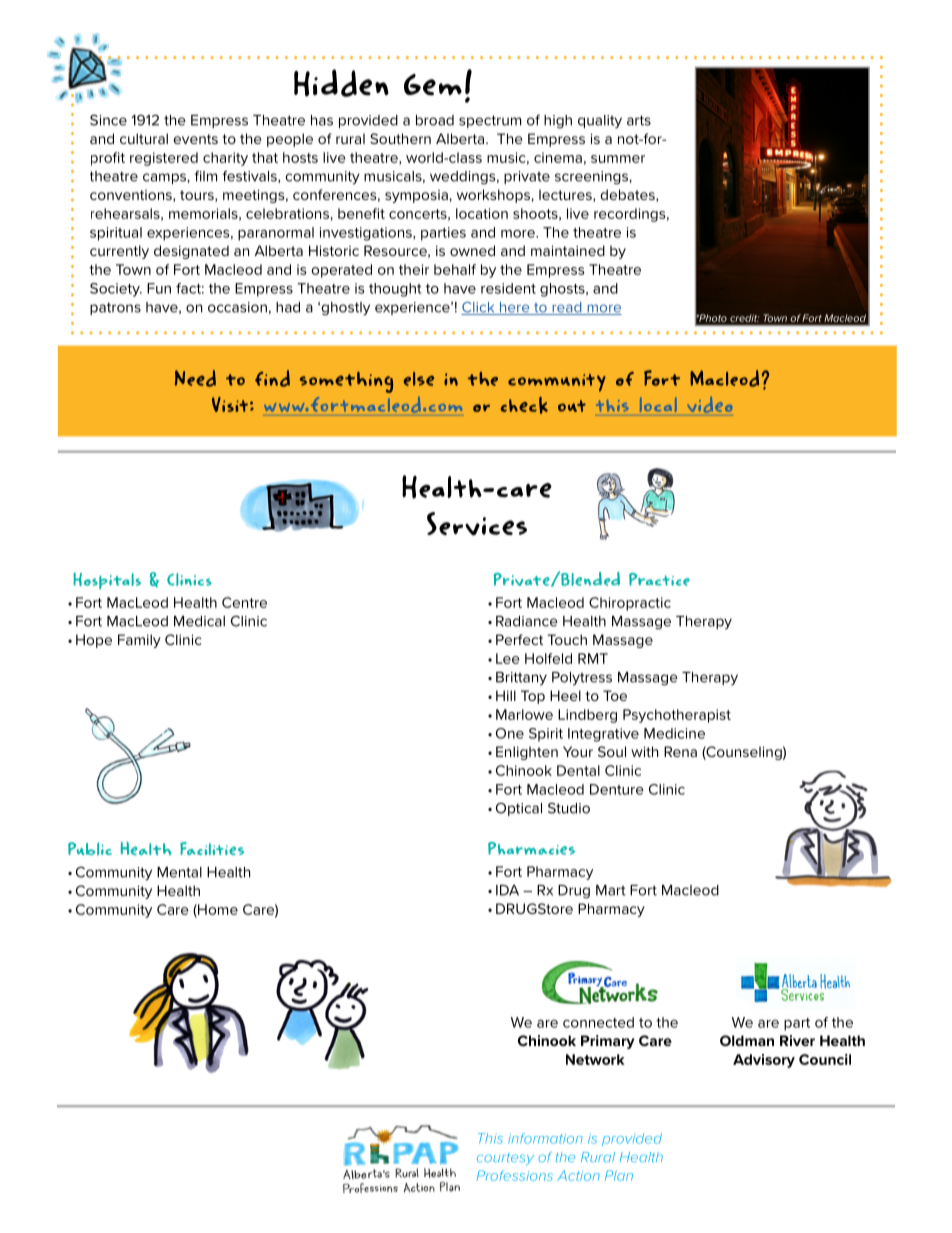  I want to click on Lee, so click(508, 658).
